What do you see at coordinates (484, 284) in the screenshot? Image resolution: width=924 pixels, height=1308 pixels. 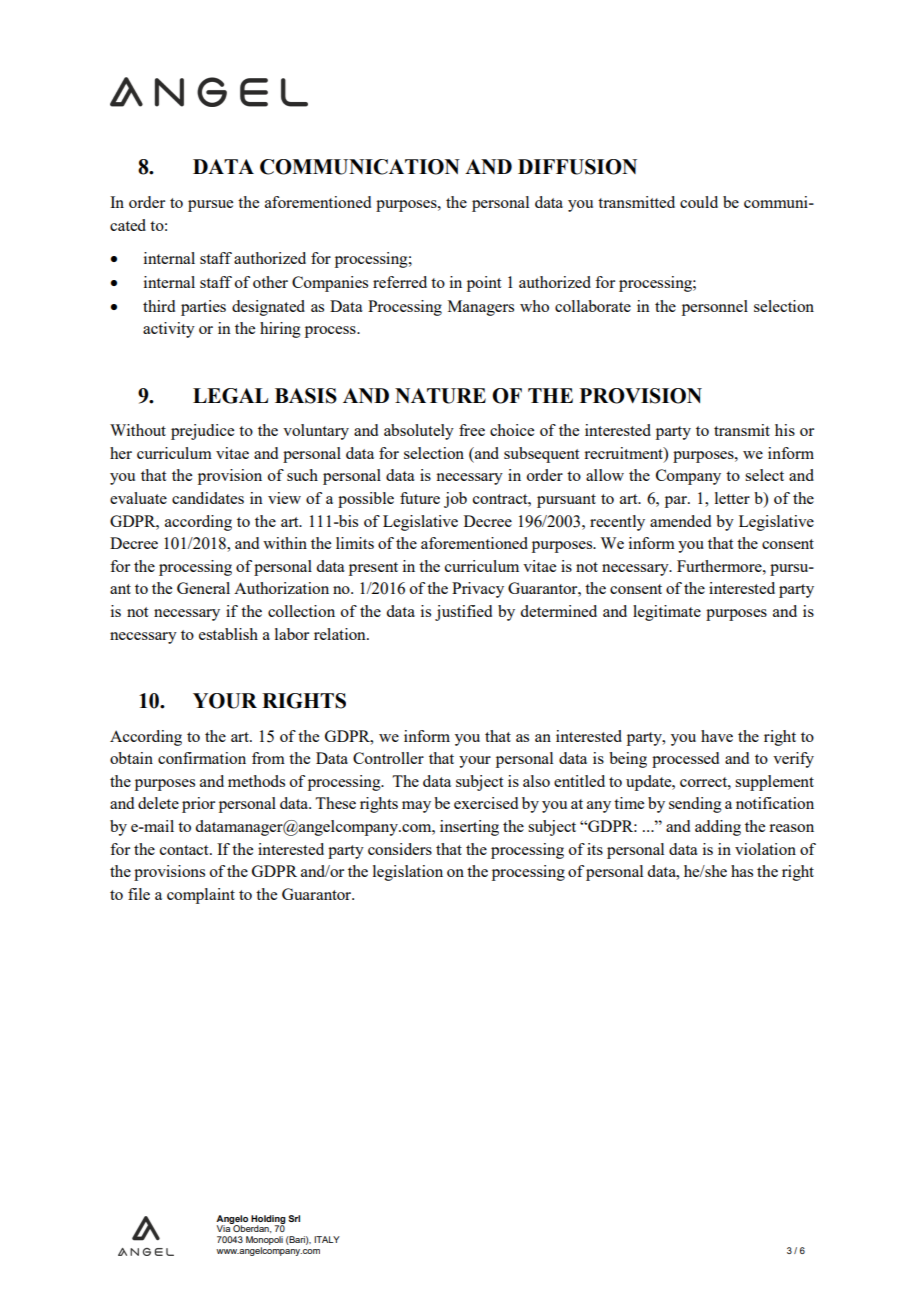 I see `point` at bounding box center [484, 284].
